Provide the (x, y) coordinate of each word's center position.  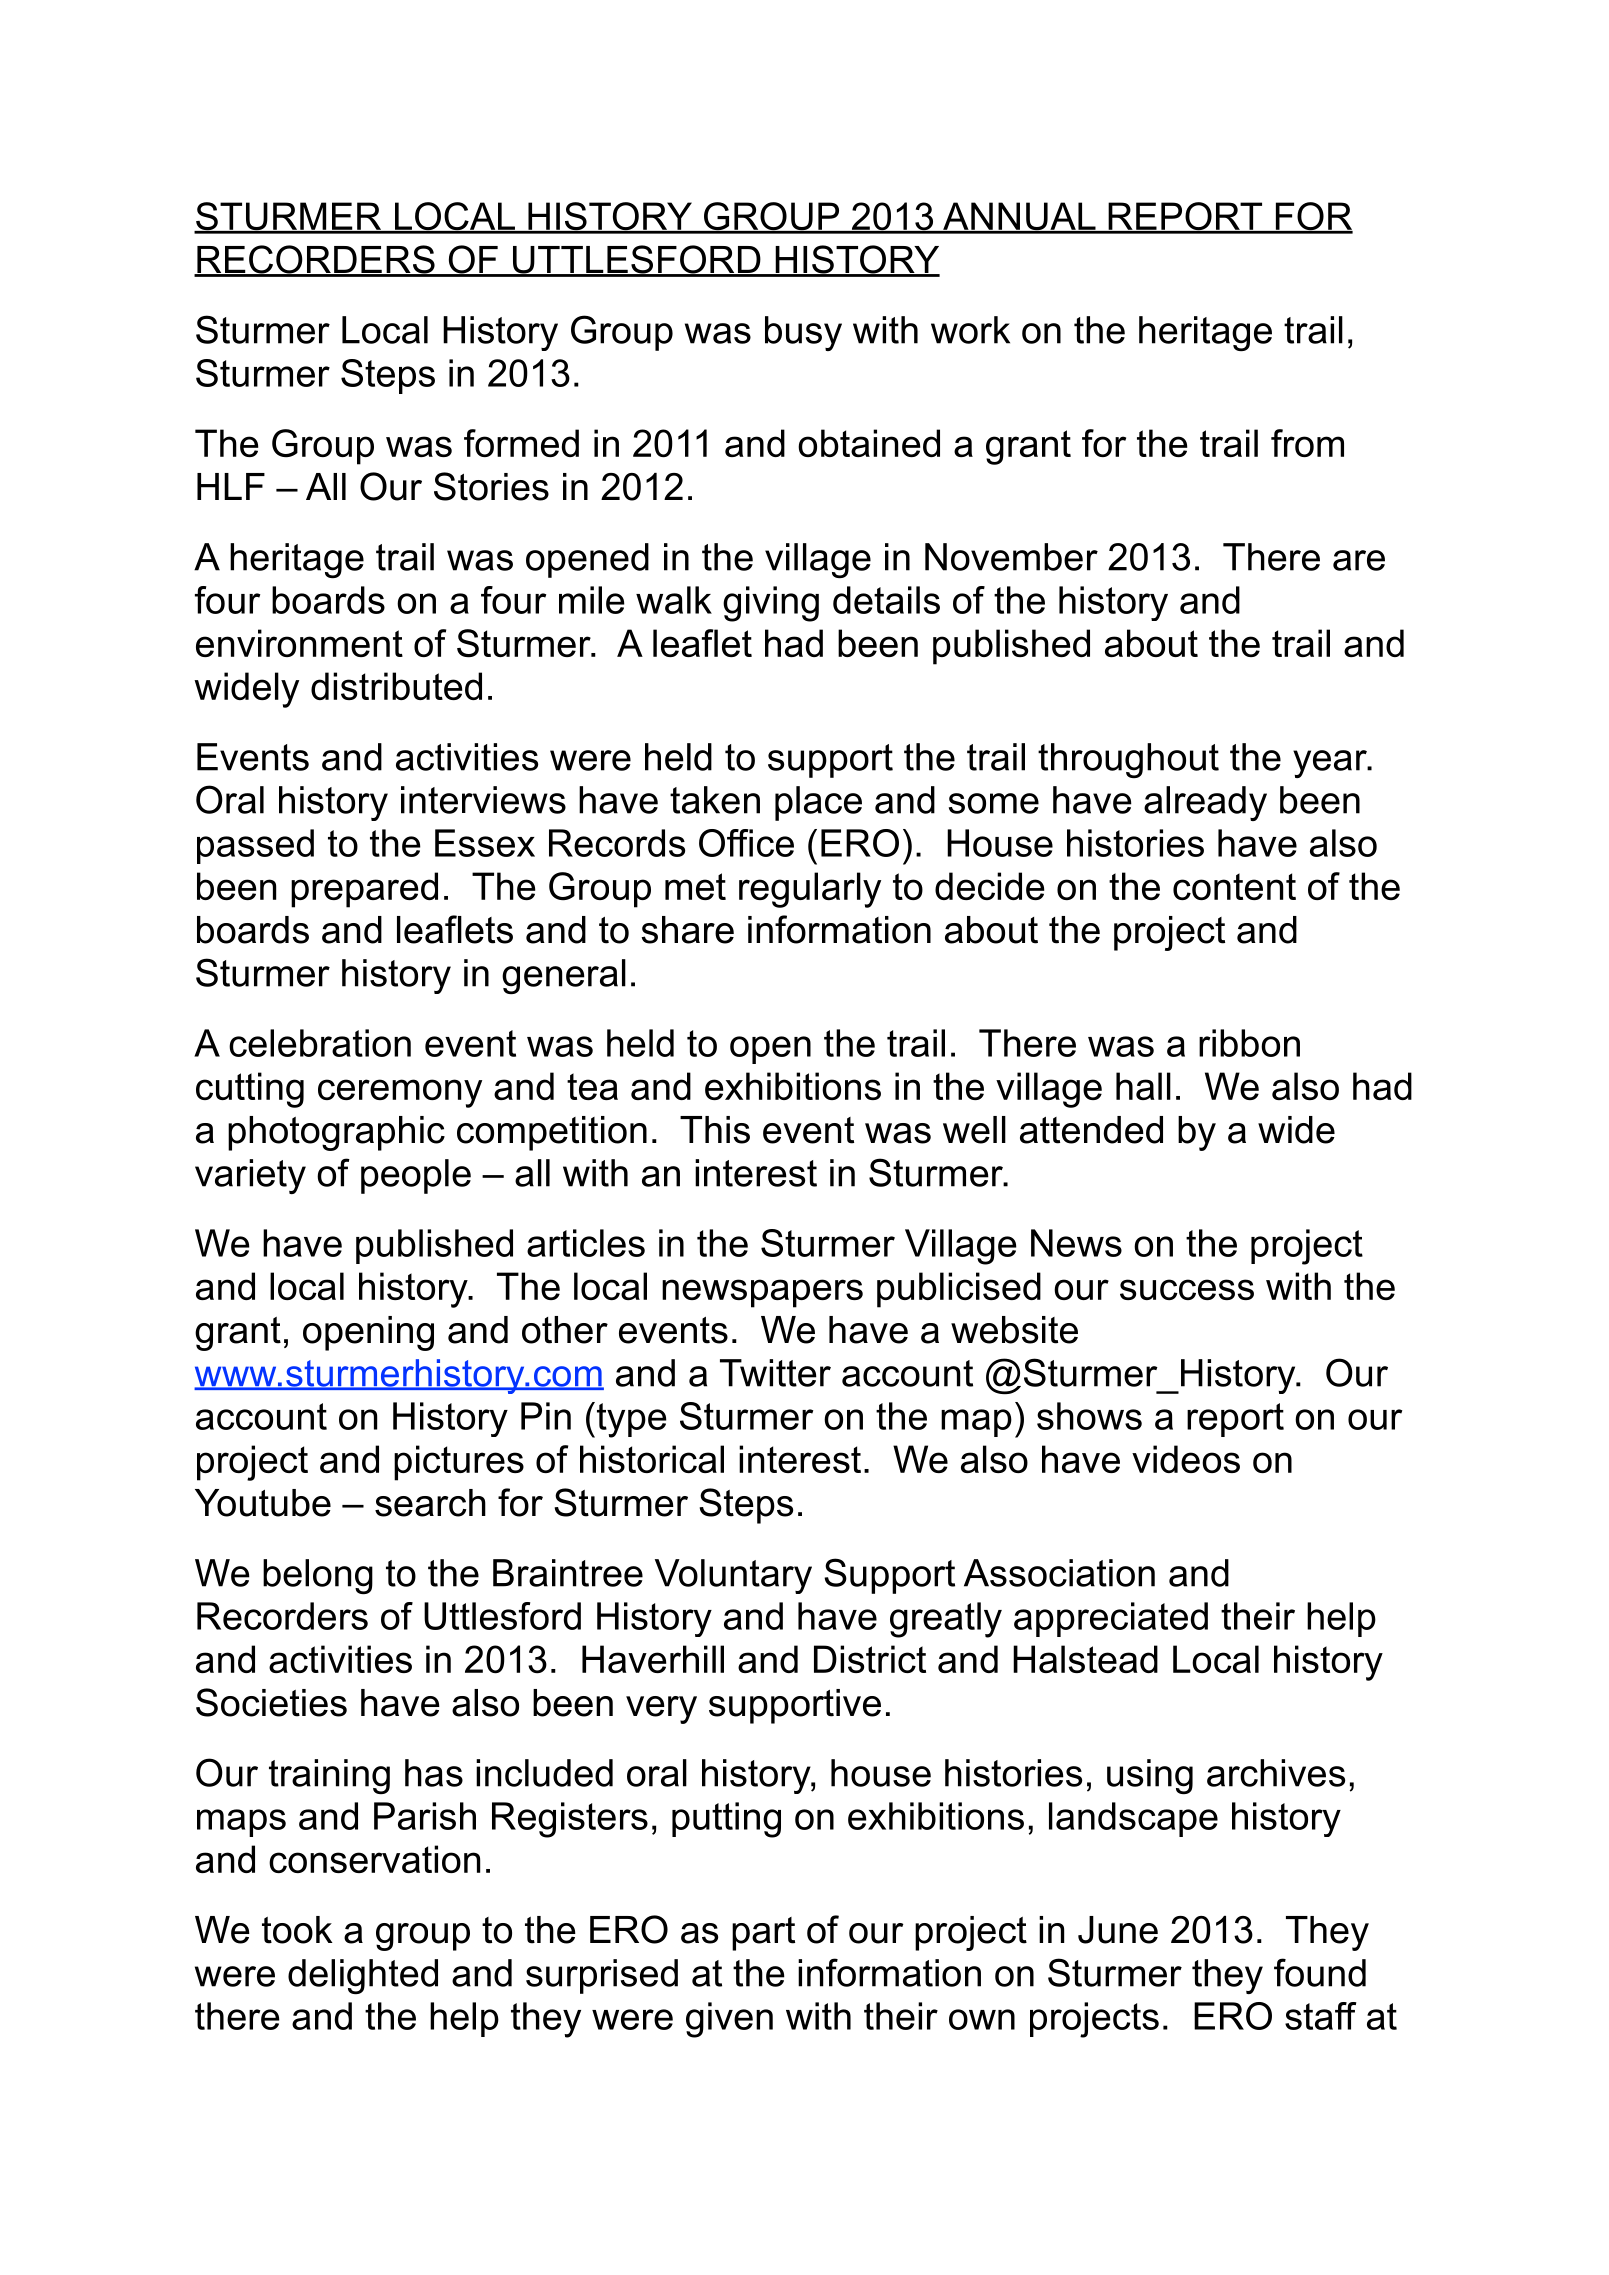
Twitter (775, 1373)
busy (803, 333)
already (1205, 803)
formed (521, 443)
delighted (363, 1976)
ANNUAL (1019, 217)
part (763, 1934)
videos (1186, 1459)
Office (746, 843)
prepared (364, 890)
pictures (459, 1463)
